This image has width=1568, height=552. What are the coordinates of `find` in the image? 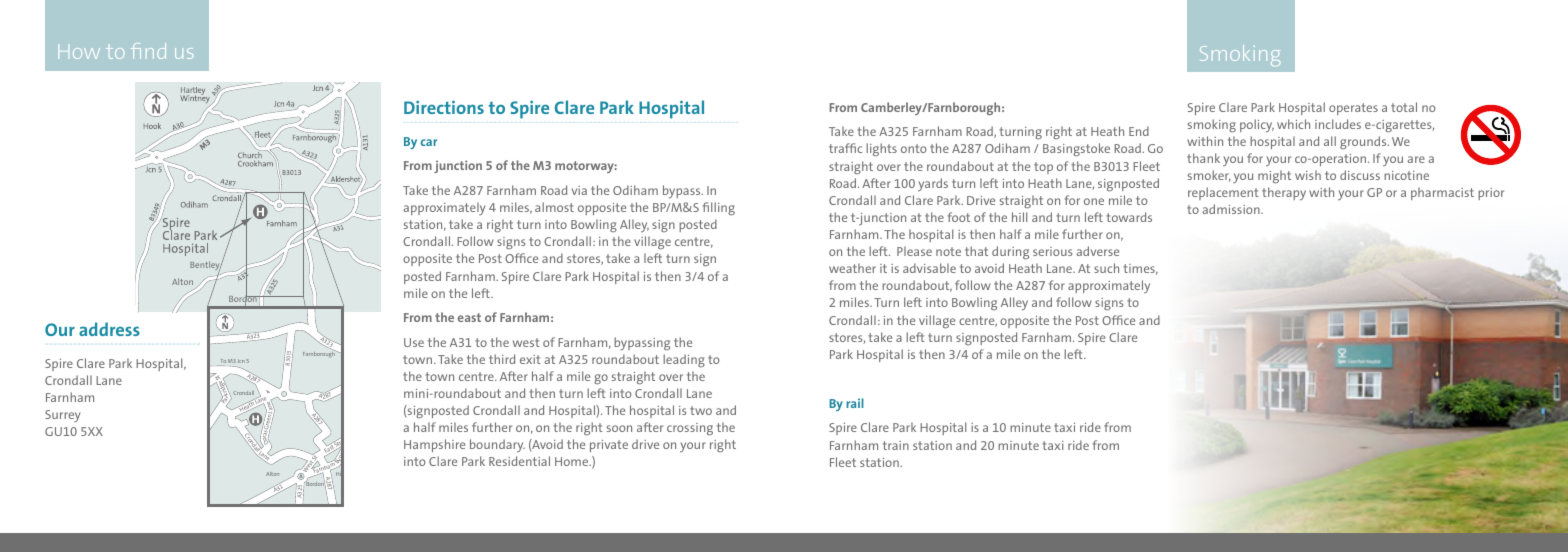 It's located at (148, 51).
